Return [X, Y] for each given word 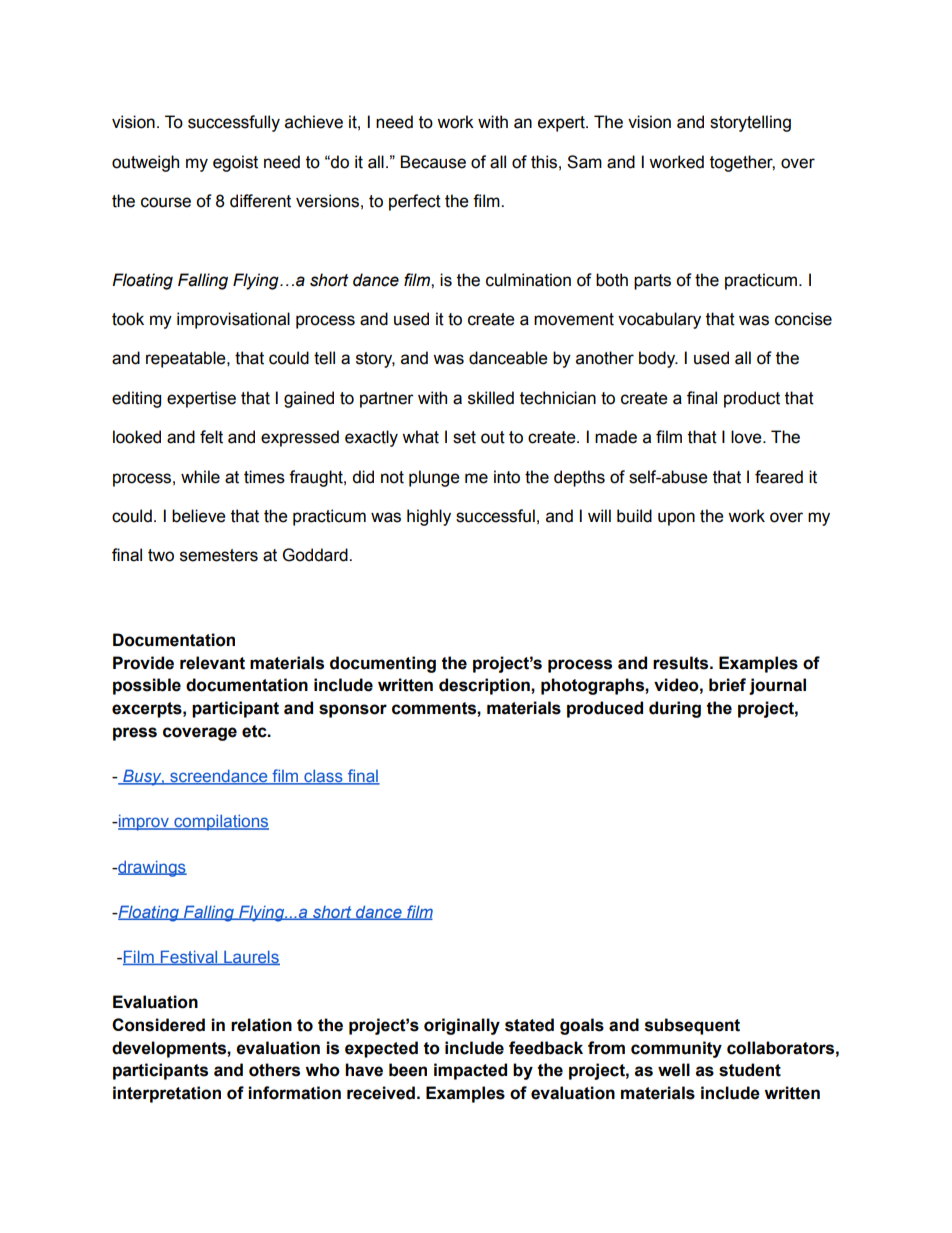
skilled [491, 398]
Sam [584, 162]
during [675, 709]
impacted [470, 1071]
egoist [235, 163]
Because [433, 162]
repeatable [187, 359]
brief [727, 685]
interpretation [167, 1094]
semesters [219, 555]
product [752, 399]
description [485, 686]
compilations [220, 822]
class [323, 777]
